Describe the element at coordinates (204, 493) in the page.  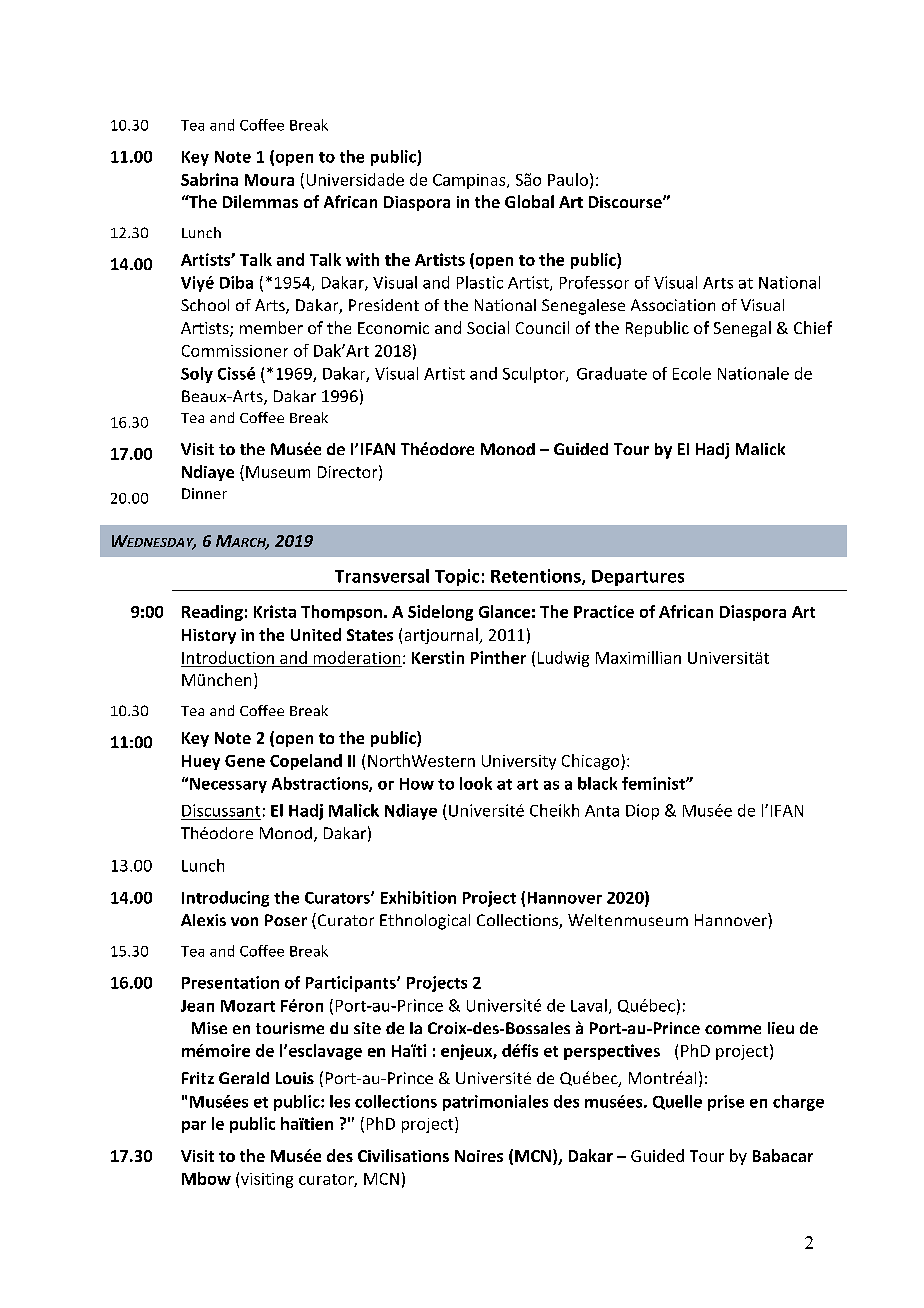
I see `Dinner` at that location.
